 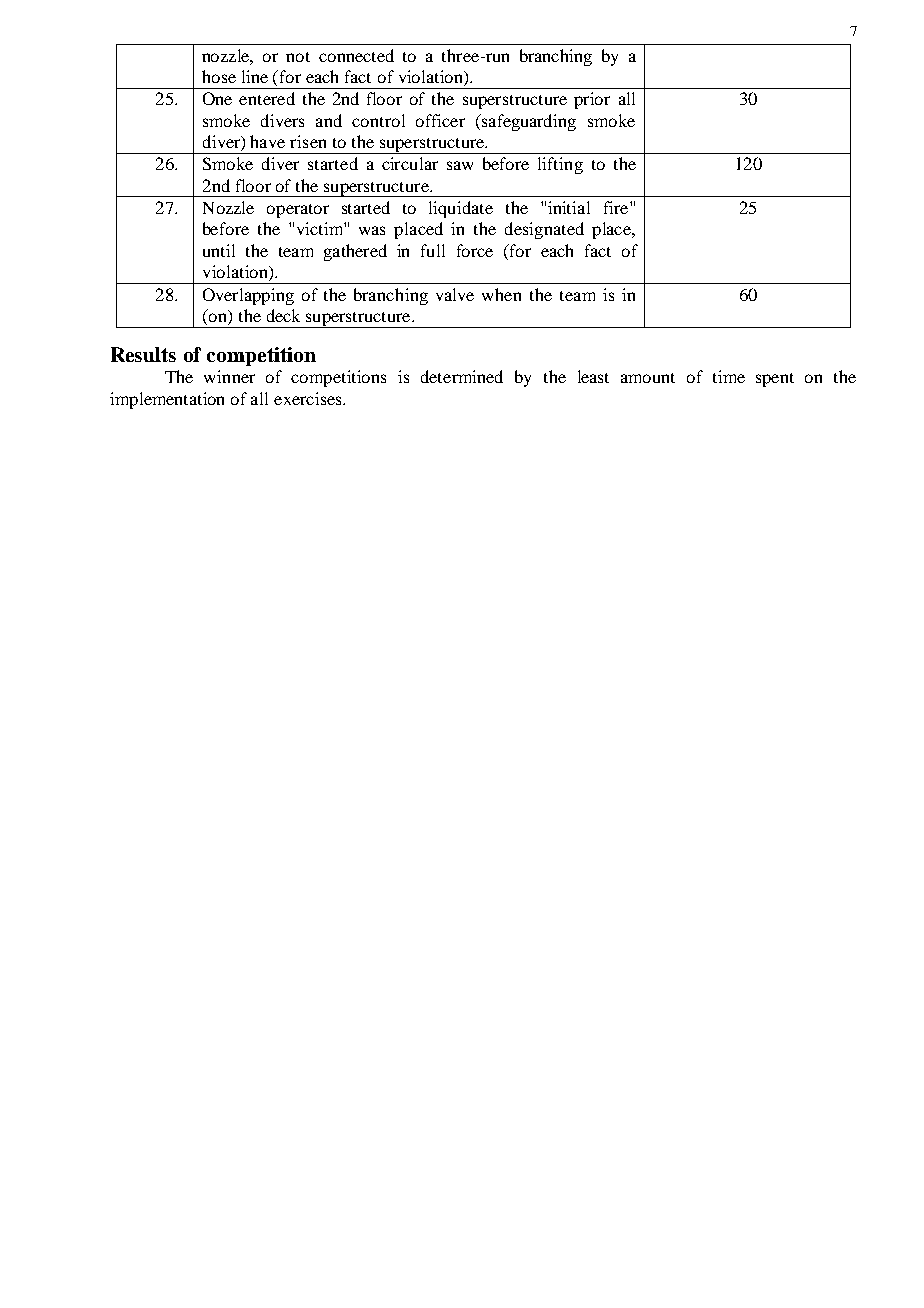 What do you see at coordinates (462, 376) in the document?
I see `determined` at bounding box center [462, 376].
